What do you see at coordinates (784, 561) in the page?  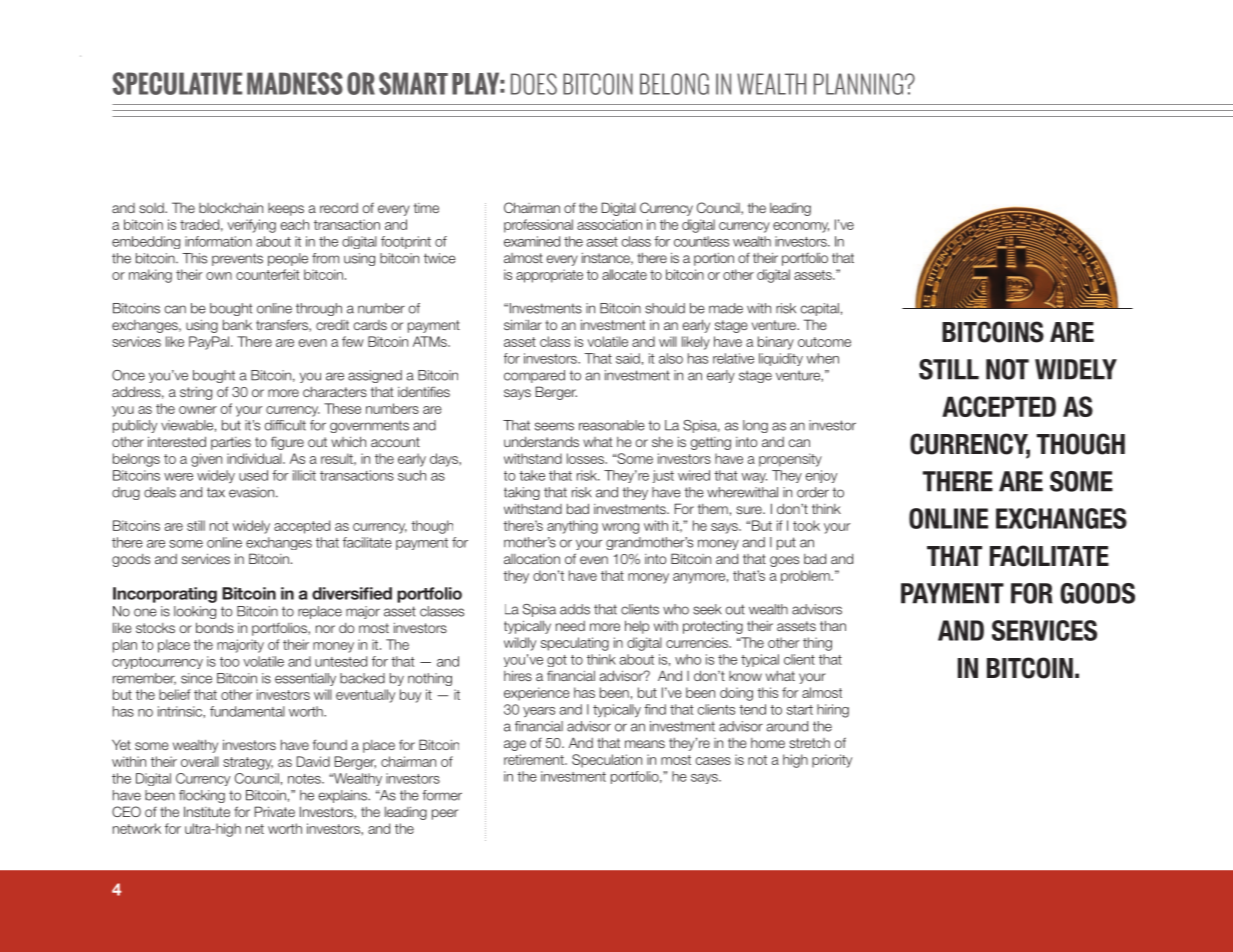 I see `goes` at bounding box center [784, 561].
